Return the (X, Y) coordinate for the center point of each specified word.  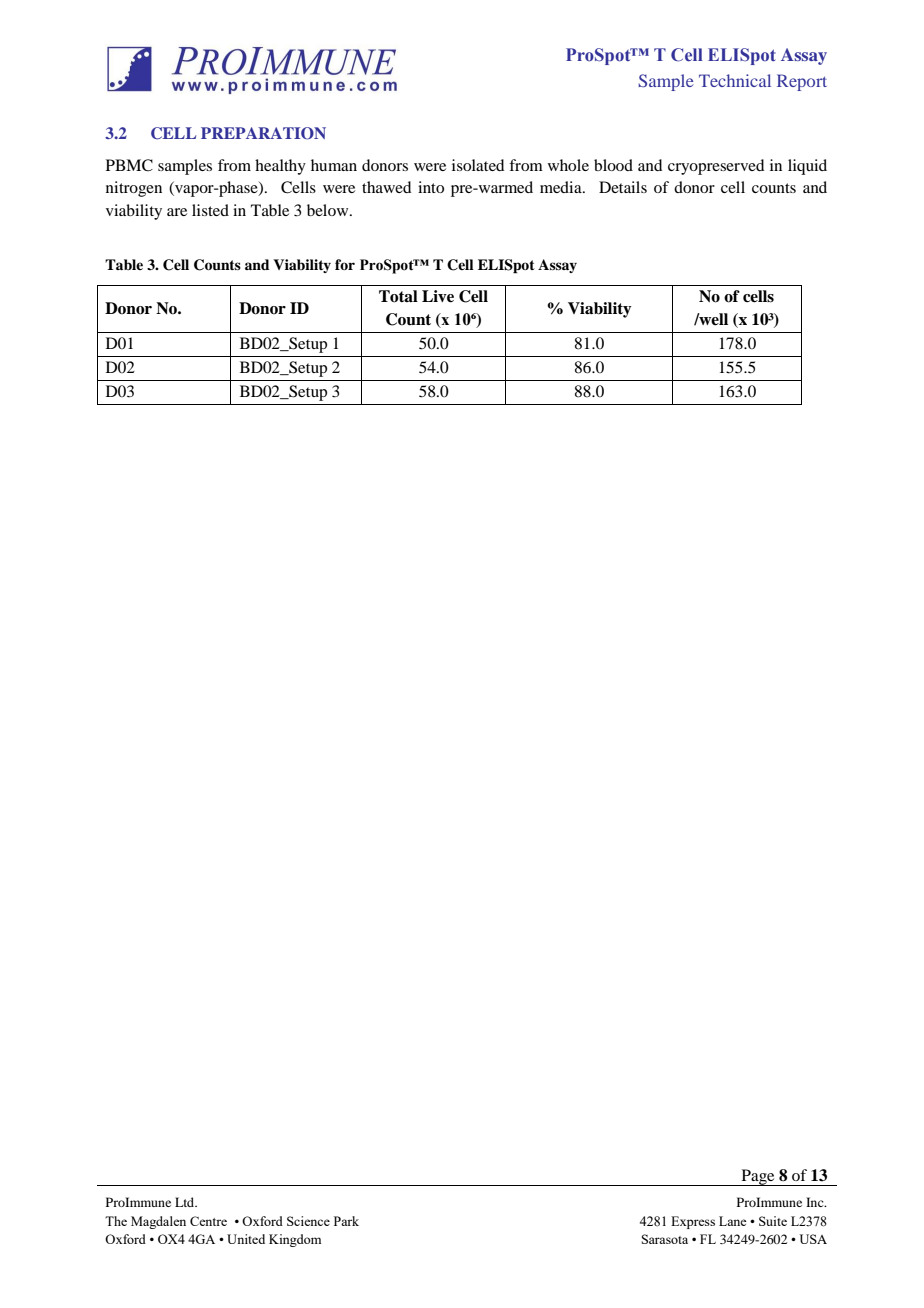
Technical (735, 80)
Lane (732, 1221)
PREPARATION (263, 133)
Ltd (186, 1202)
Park (346, 1221)
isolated (478, 165)
